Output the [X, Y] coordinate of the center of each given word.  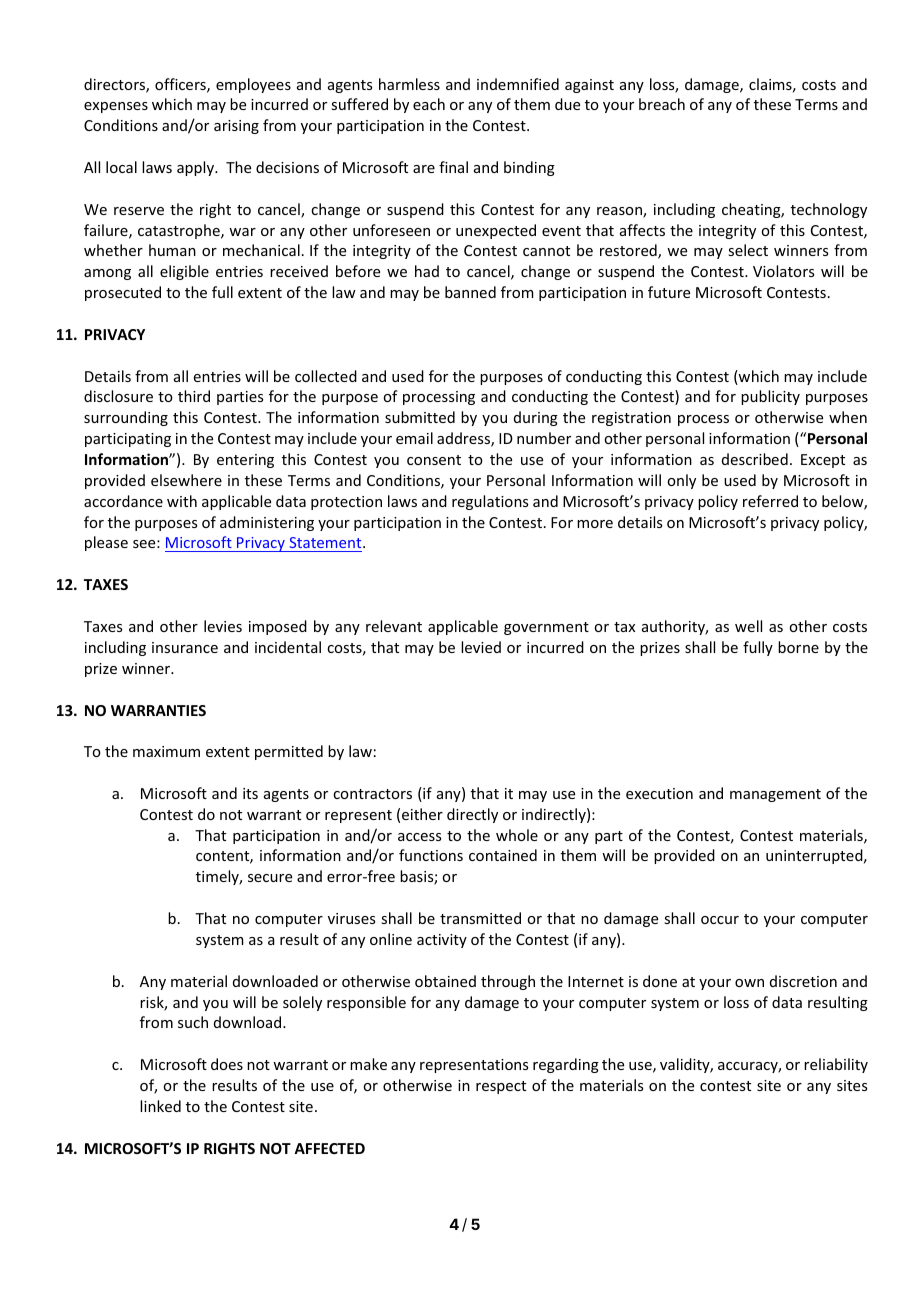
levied [481, 647]
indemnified [518, 84]
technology [829, 210]
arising [236, 127]
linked [160, 1106]
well [748, 626]
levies [223, 626]
